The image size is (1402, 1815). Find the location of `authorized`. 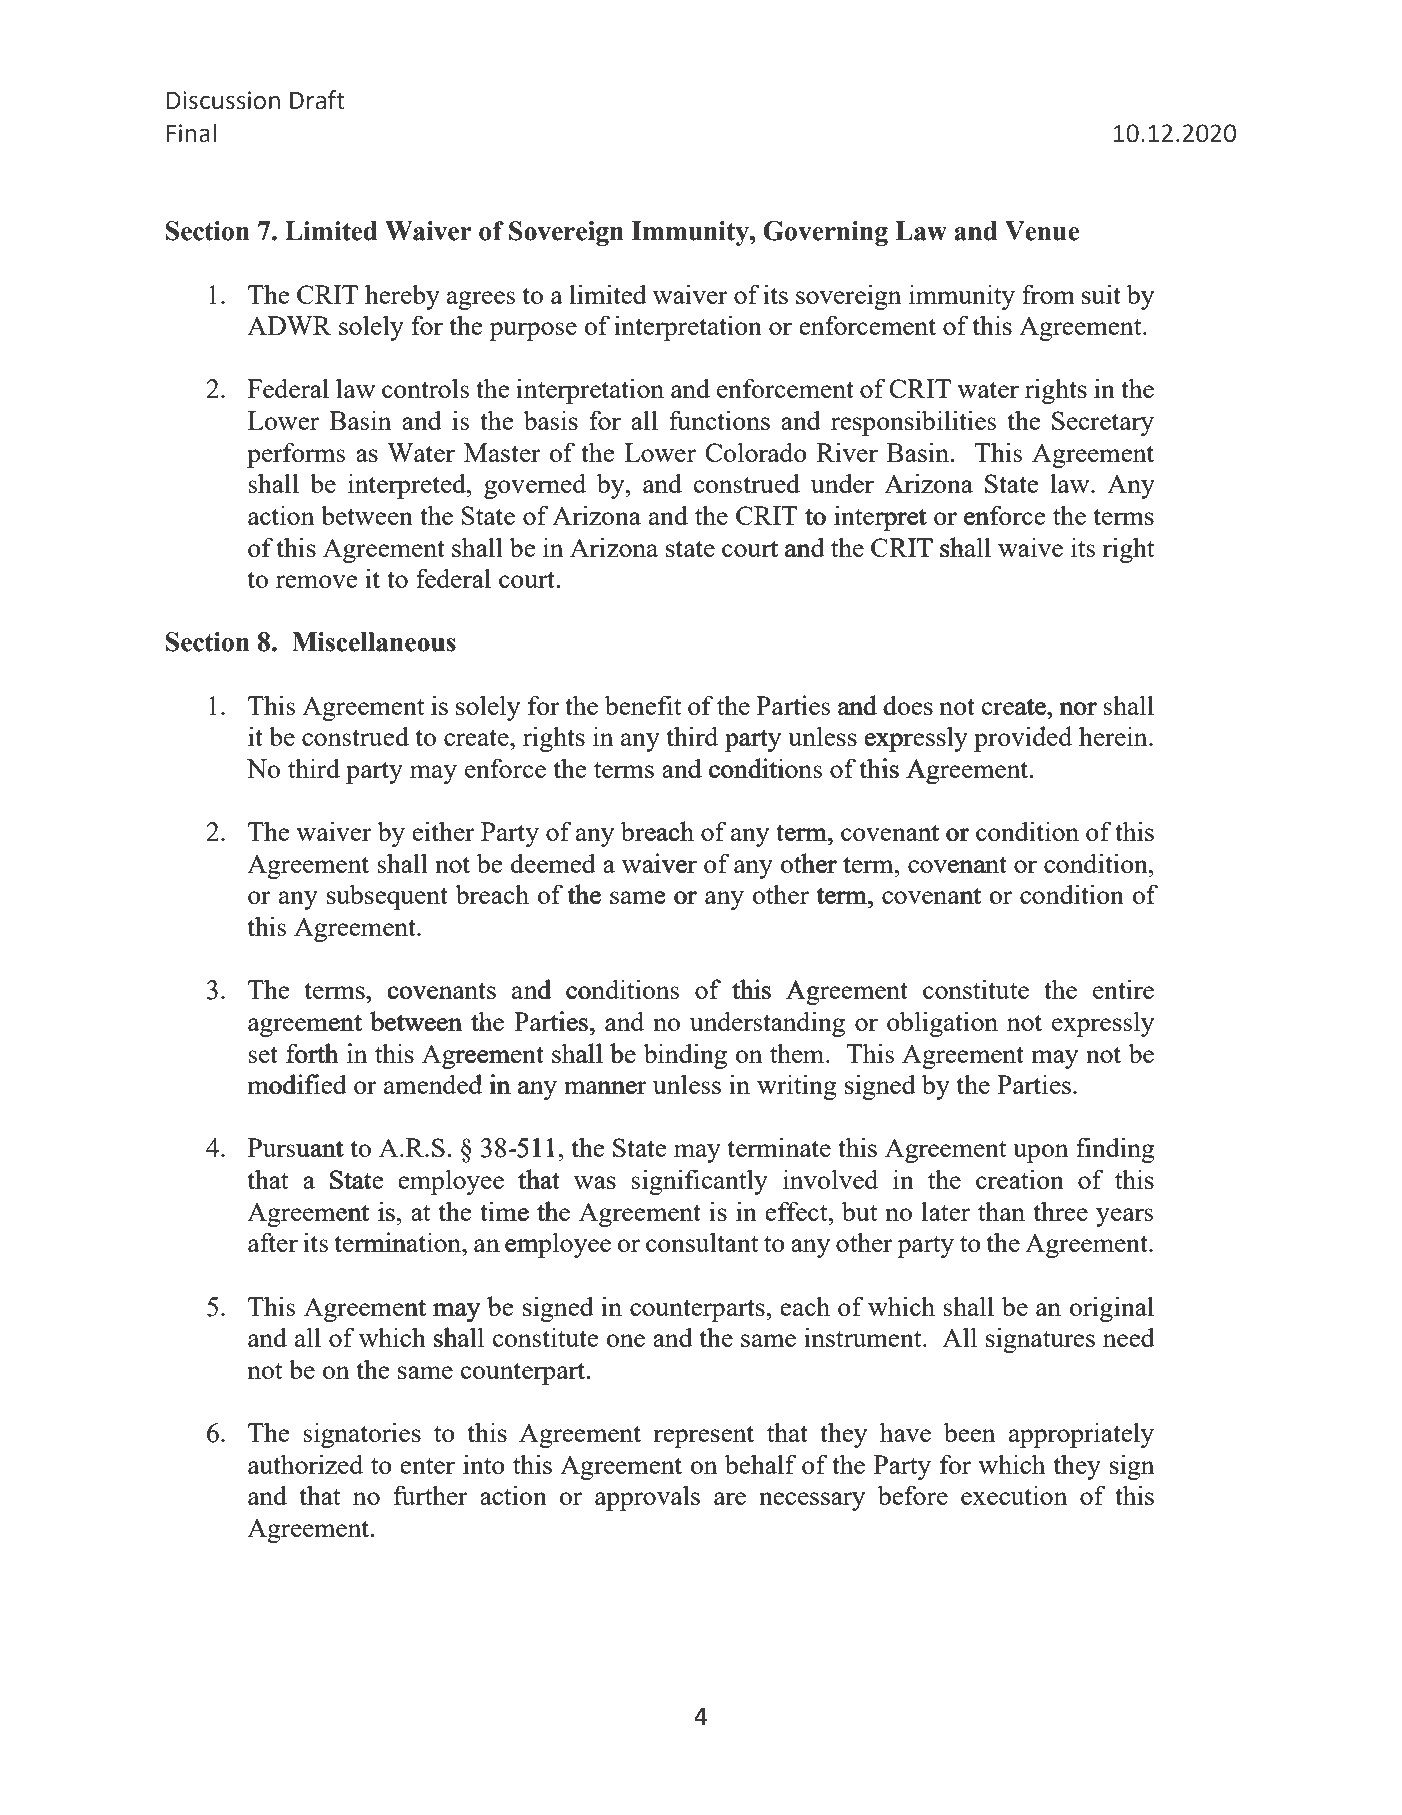

authorized is located at coordinates (305, 1464).
